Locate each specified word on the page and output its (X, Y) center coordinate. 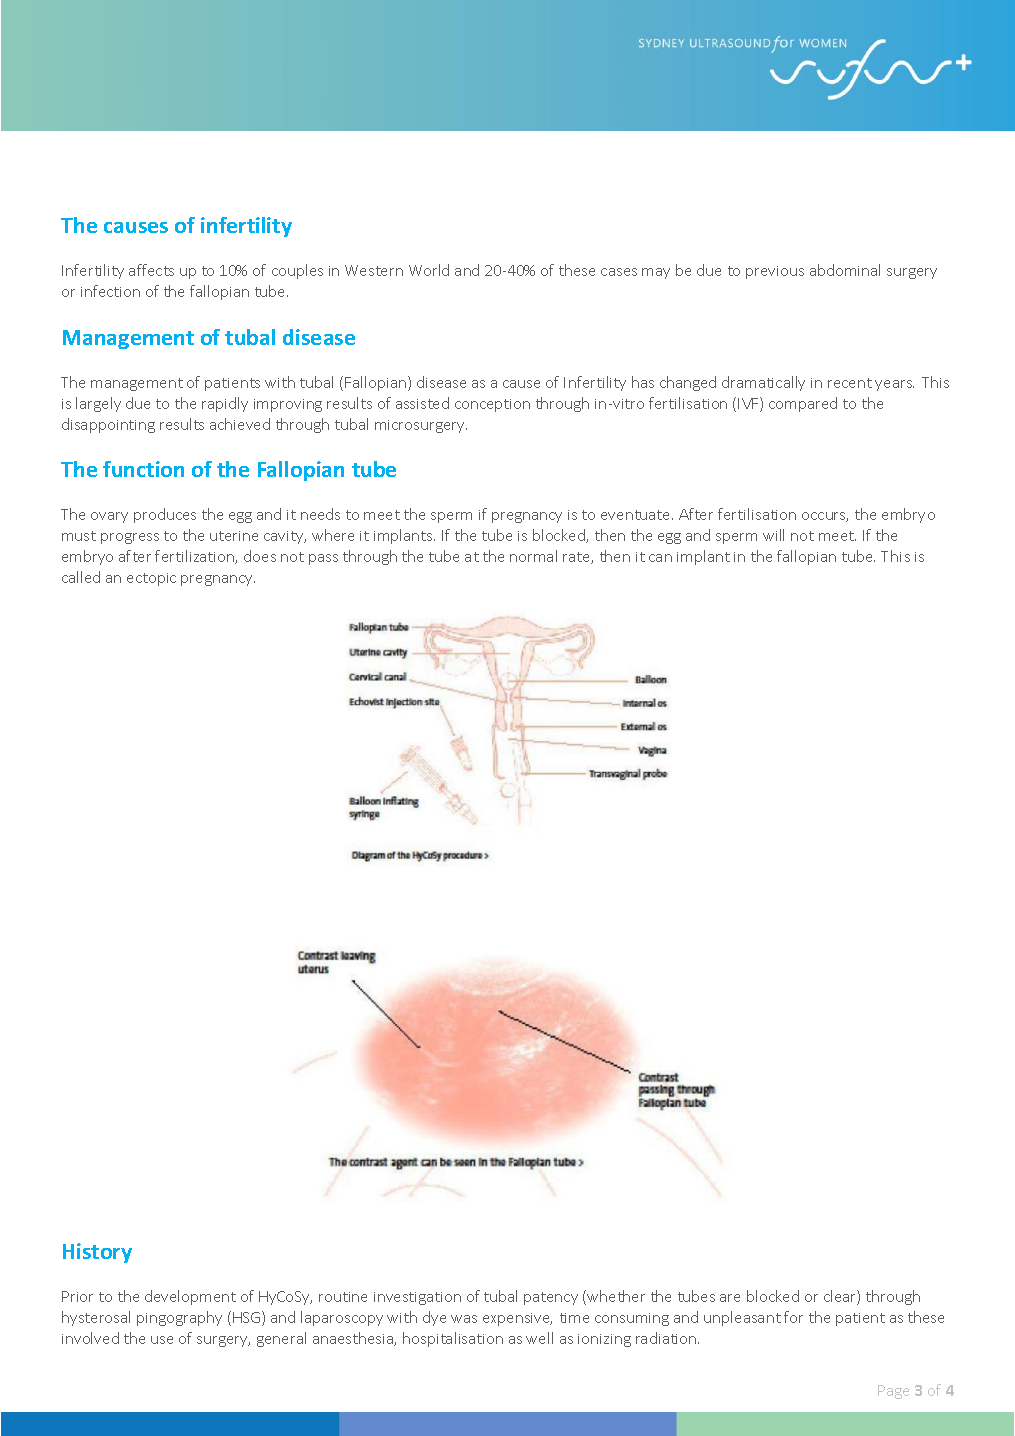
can (660, 558)
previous (775, 272)
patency (551, 1298)
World (429, 270)
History (97, 1253)
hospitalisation (453, 1339)
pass (323, 559)
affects (151, 270)
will (773, 535)
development (190, 1297)
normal (533, 556)
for (793, 1317)
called (81, 577)
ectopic (151, 579)
